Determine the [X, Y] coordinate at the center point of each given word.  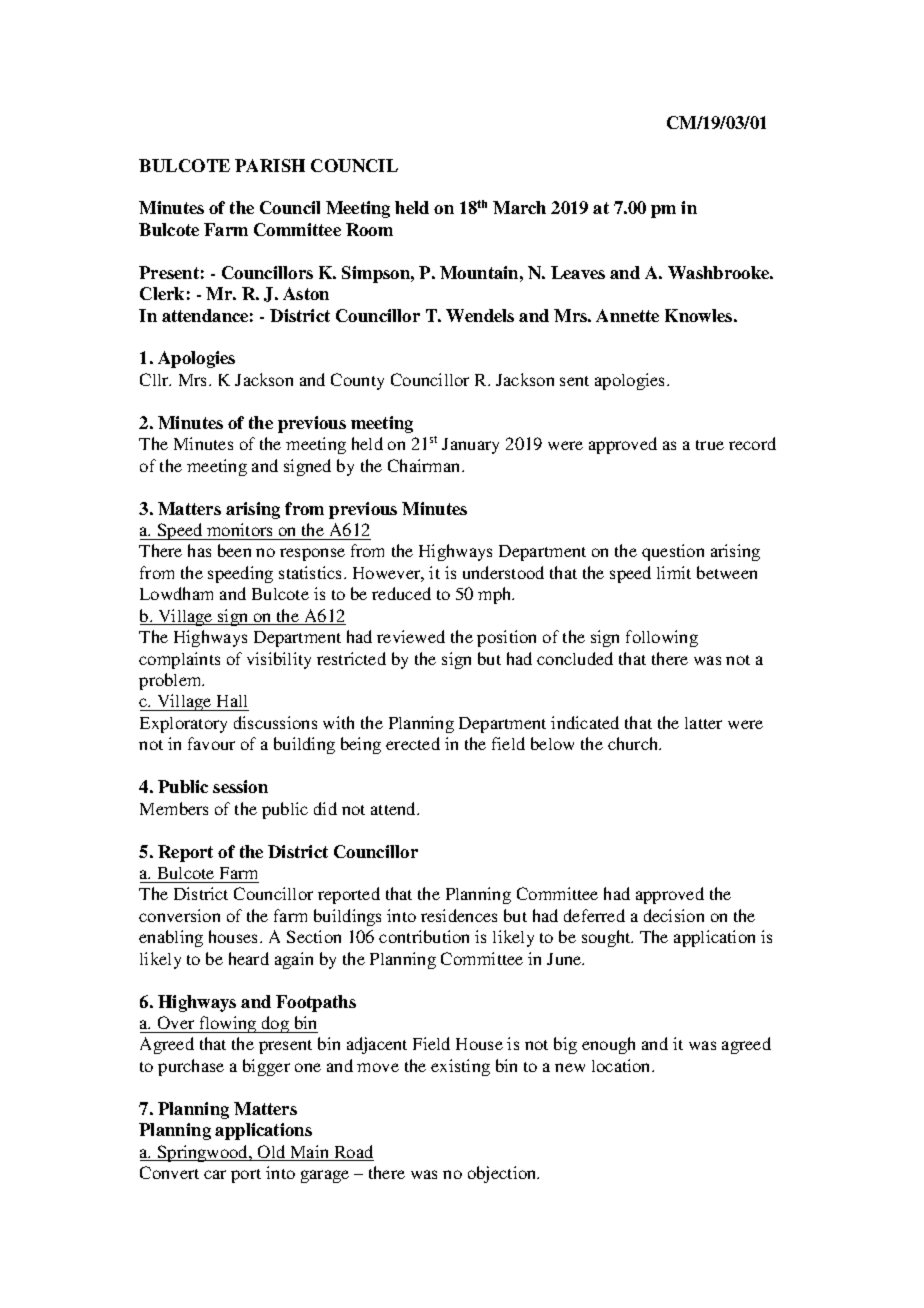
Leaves [578, 272]
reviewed [411, 636]
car [215, 1174]
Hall [232, 703]
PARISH [270, 165]
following [662, 638]
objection [503, 1174]
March [519, 207]
